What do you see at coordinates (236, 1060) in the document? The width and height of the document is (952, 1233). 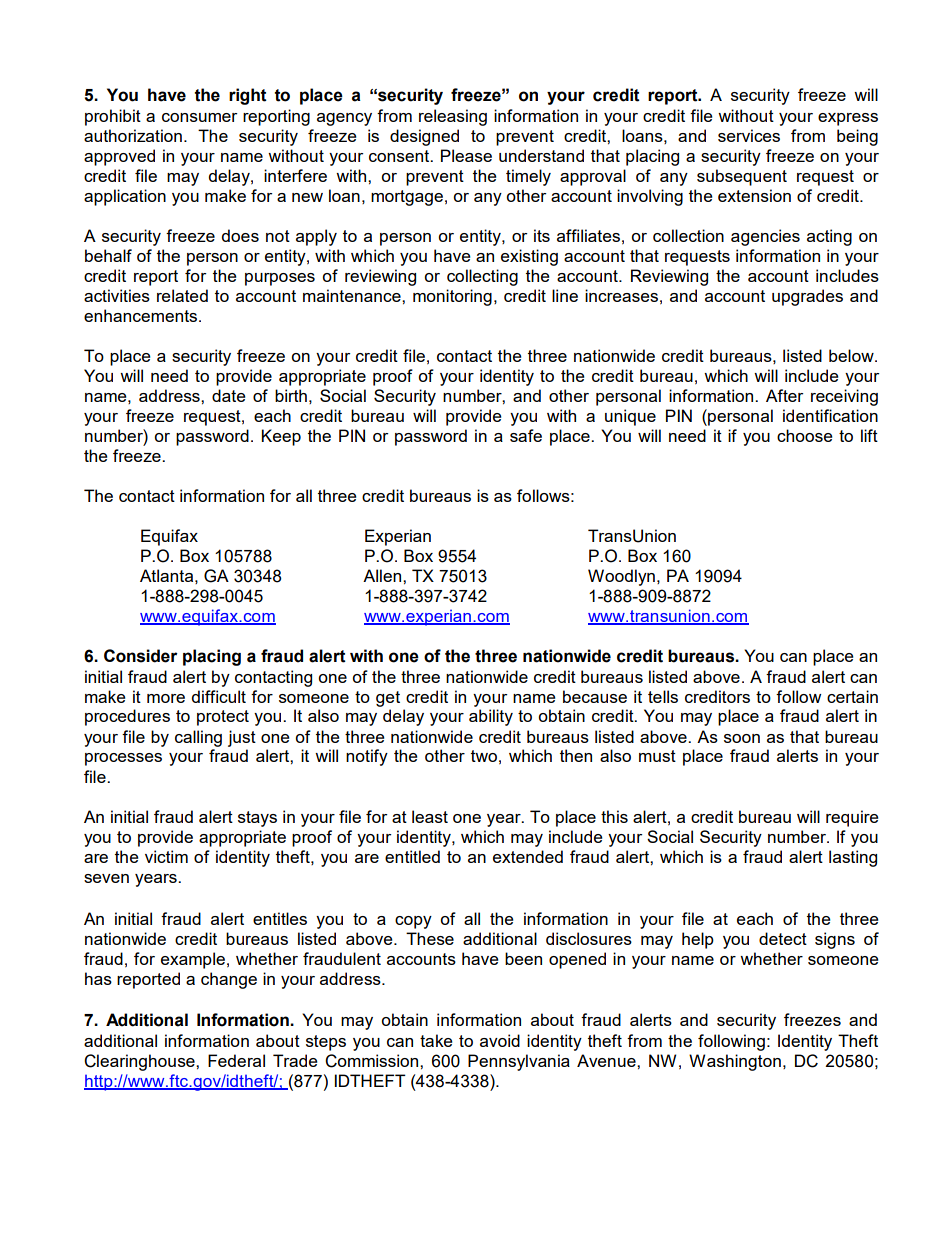 I see `Federal` at bounding box center [236, 1060].
